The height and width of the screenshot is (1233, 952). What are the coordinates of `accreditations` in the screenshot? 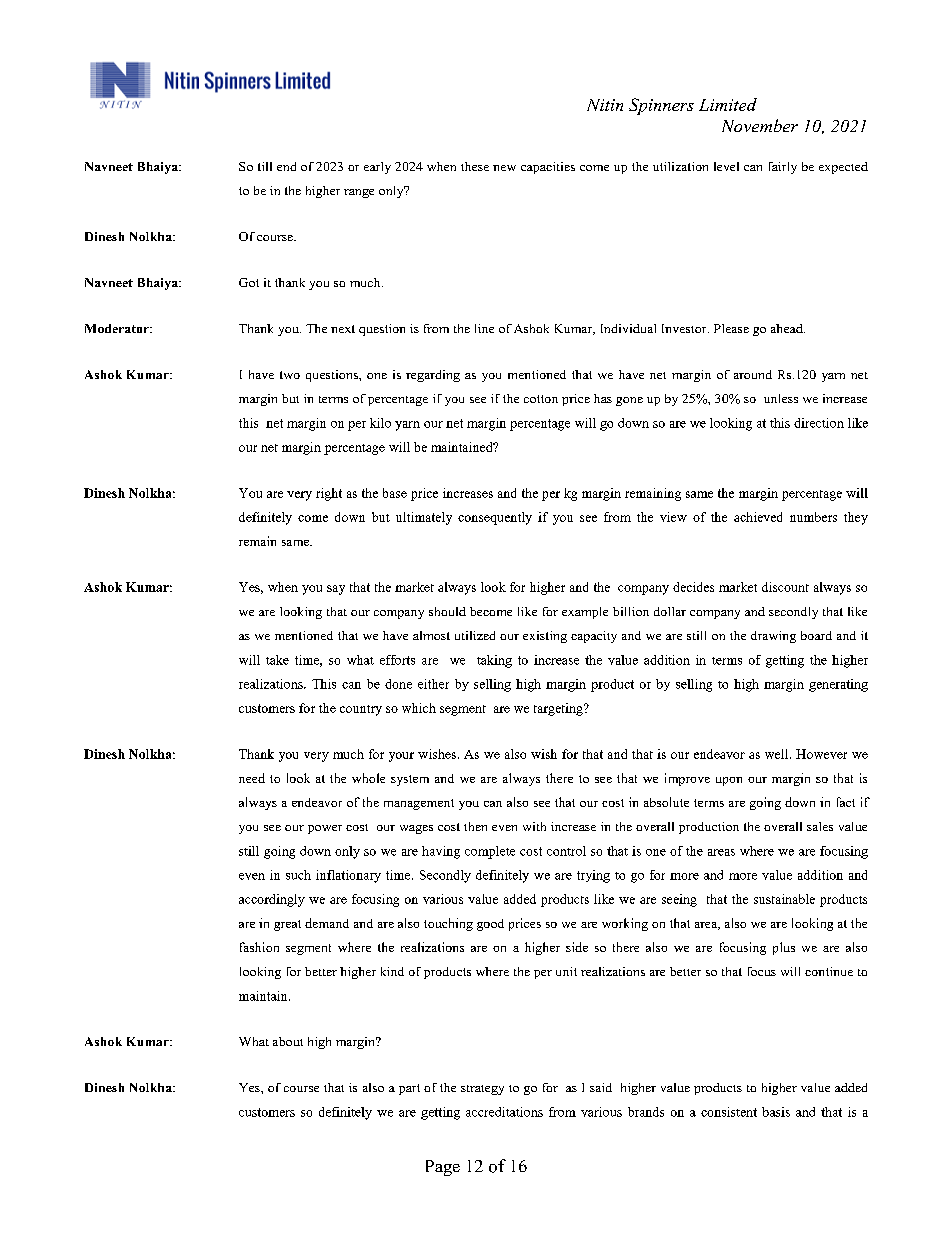 It's located at (504, 1112).
